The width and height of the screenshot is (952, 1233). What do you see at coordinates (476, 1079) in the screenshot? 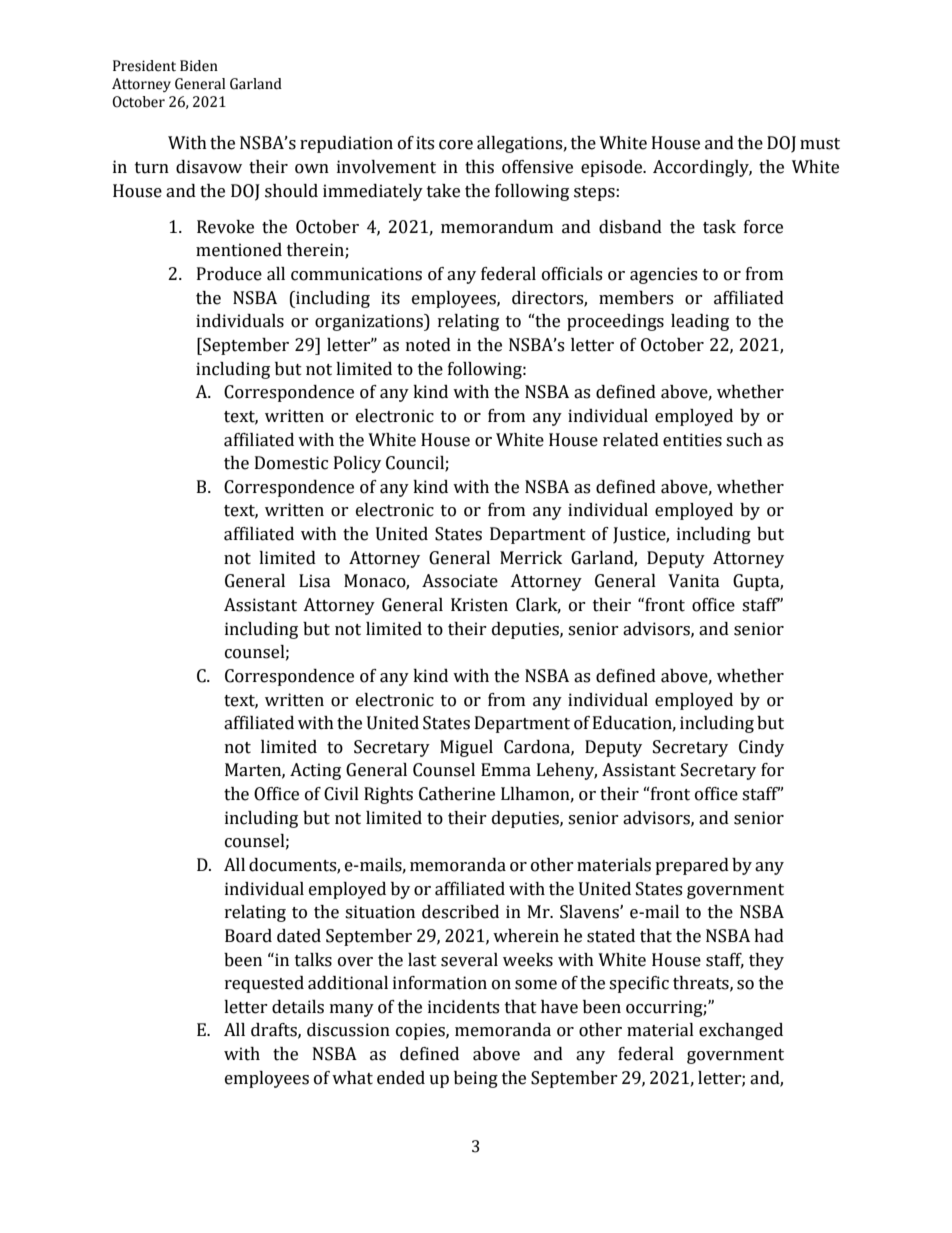
I see `being` at bounding box center [476, 1079].
